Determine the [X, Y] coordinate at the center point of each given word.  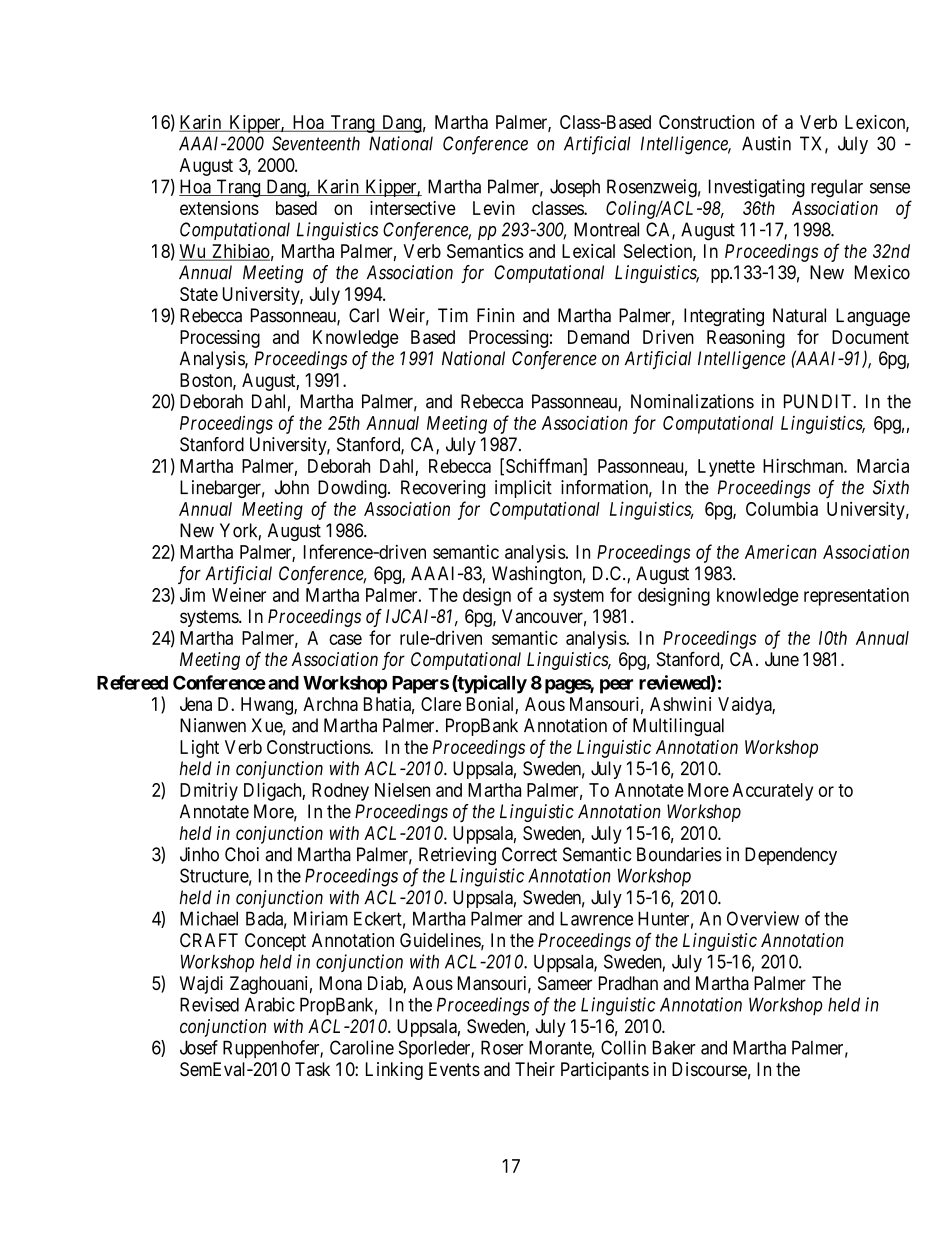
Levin [494, 208]
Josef [199, 1047]
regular [837, 188]
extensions [219, 208]
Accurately [772, 792]
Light [199, 749]
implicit [523, 489]
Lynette [726, 468]
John [292, 487]
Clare [441, 704]
